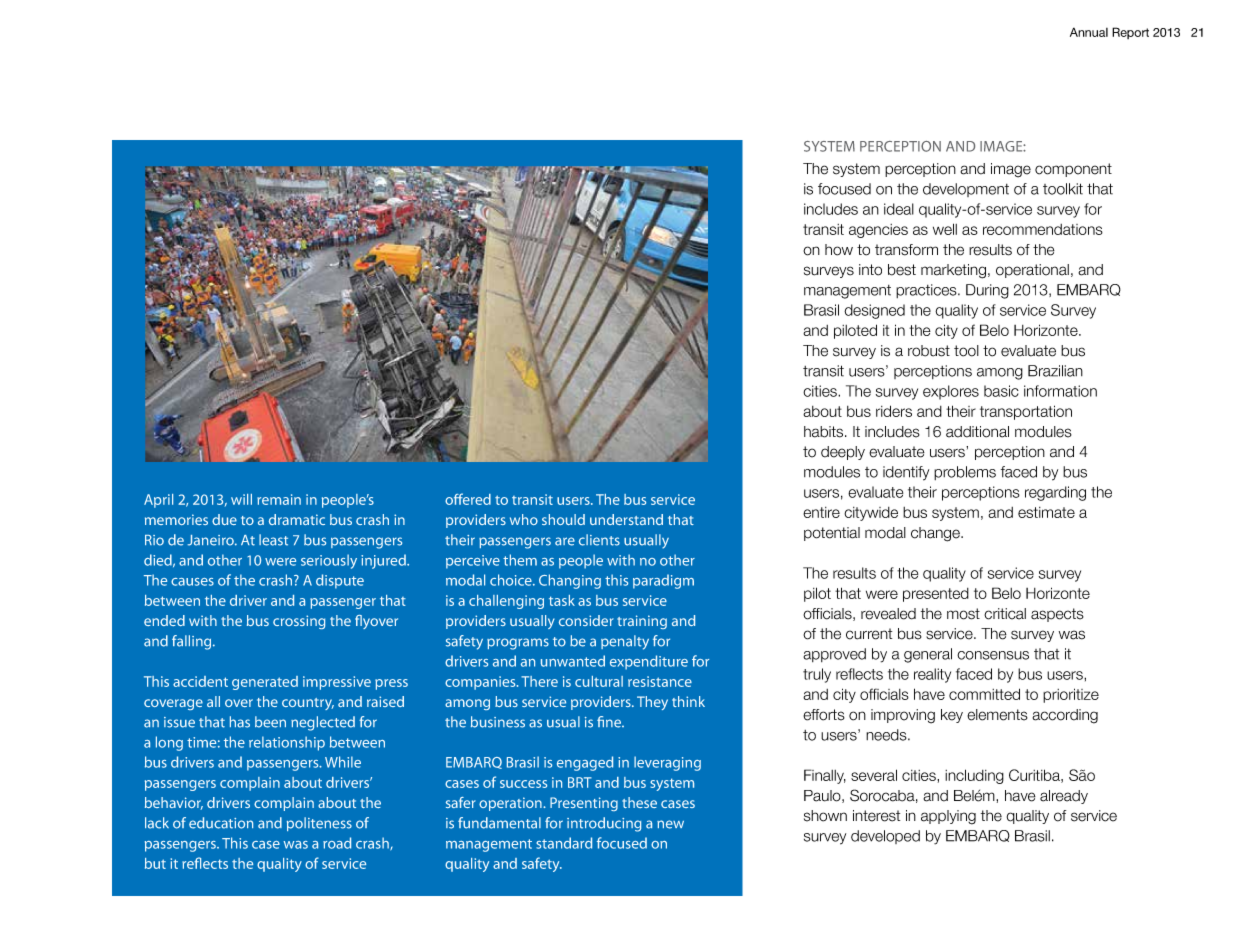 This screenshot has width=1233, height=952. What do you see at coordinates (1089, 32) in the screenshot?
I see `Annual` at bounding box center [1089, 32].
